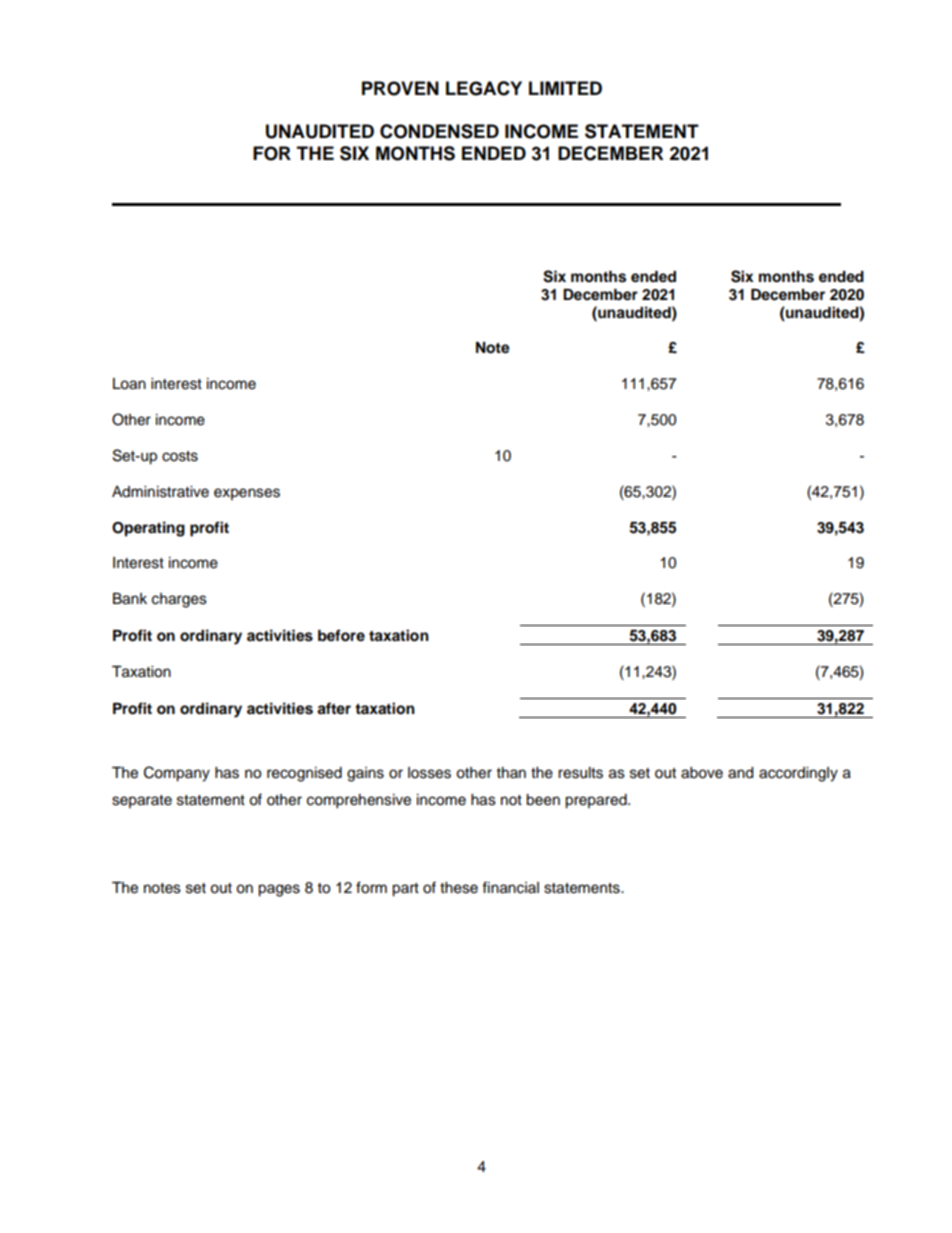 The height and width of the screenshot is (1233, 952). What do you see at coordinates (459, 888) in the screenshot?
I see `these` at bounding box center [459, 888].
